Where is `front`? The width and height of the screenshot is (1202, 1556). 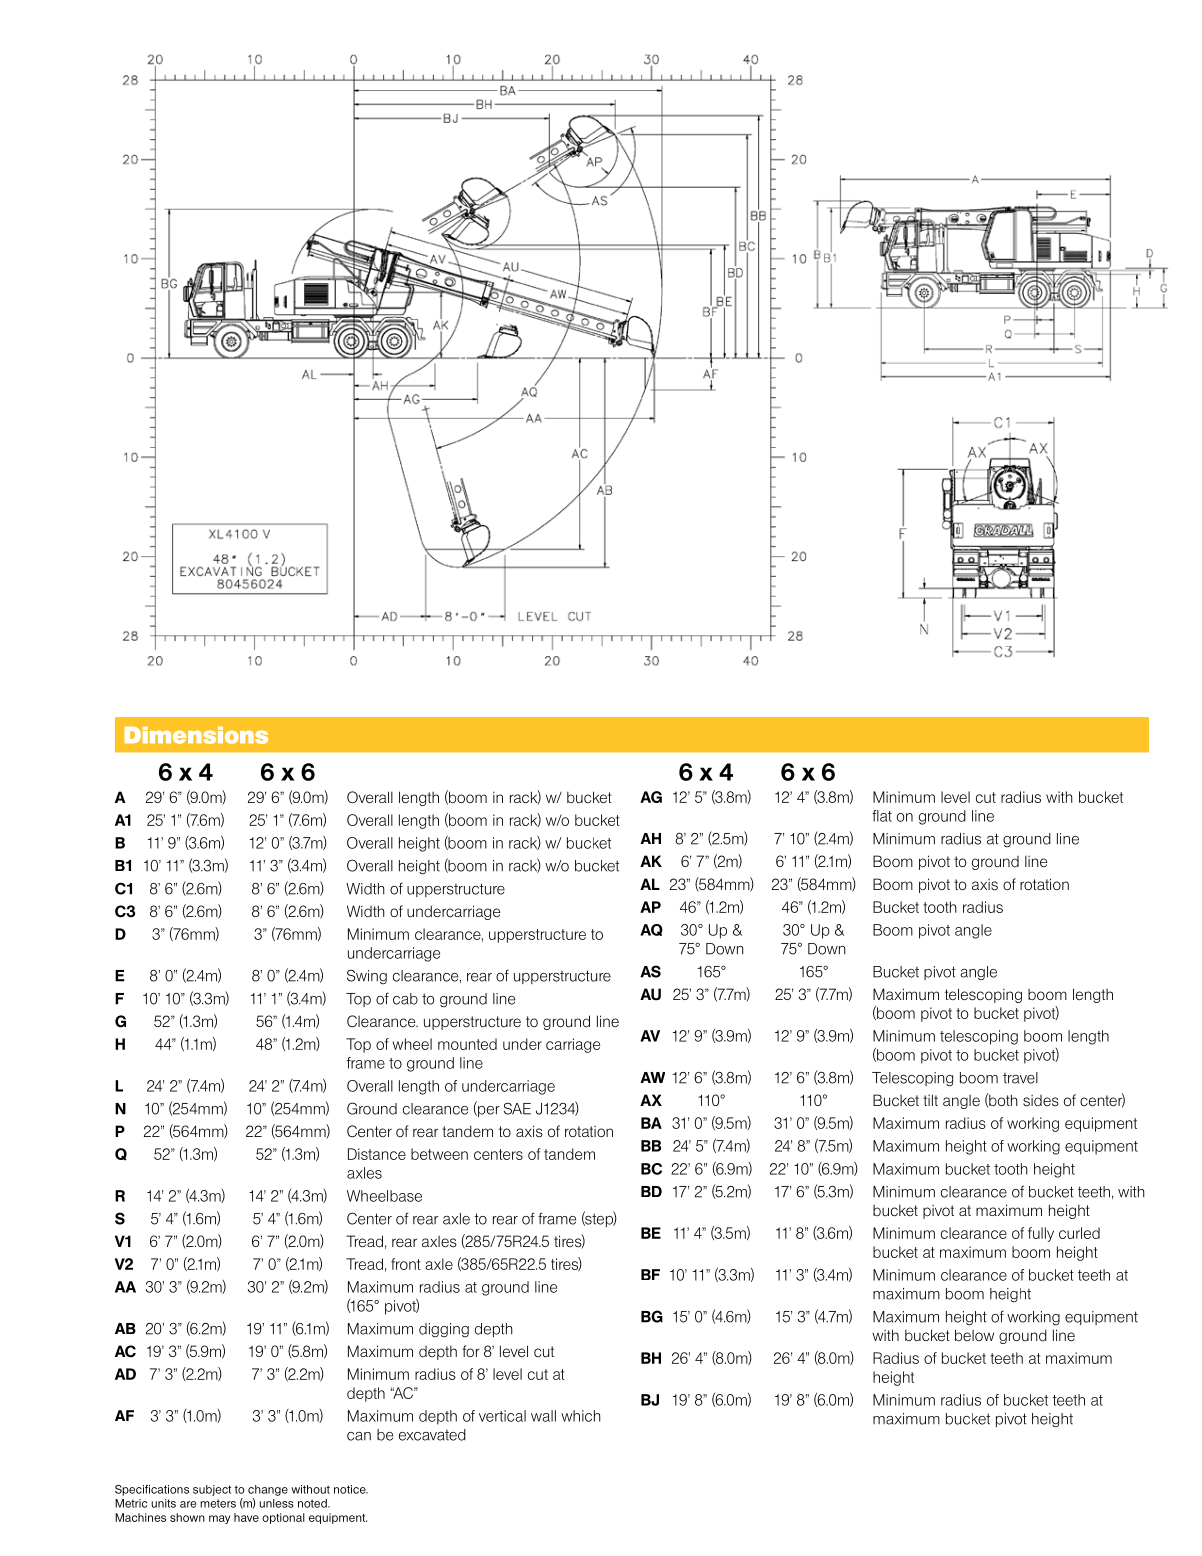 front is located at coordinates (406, 1264).
